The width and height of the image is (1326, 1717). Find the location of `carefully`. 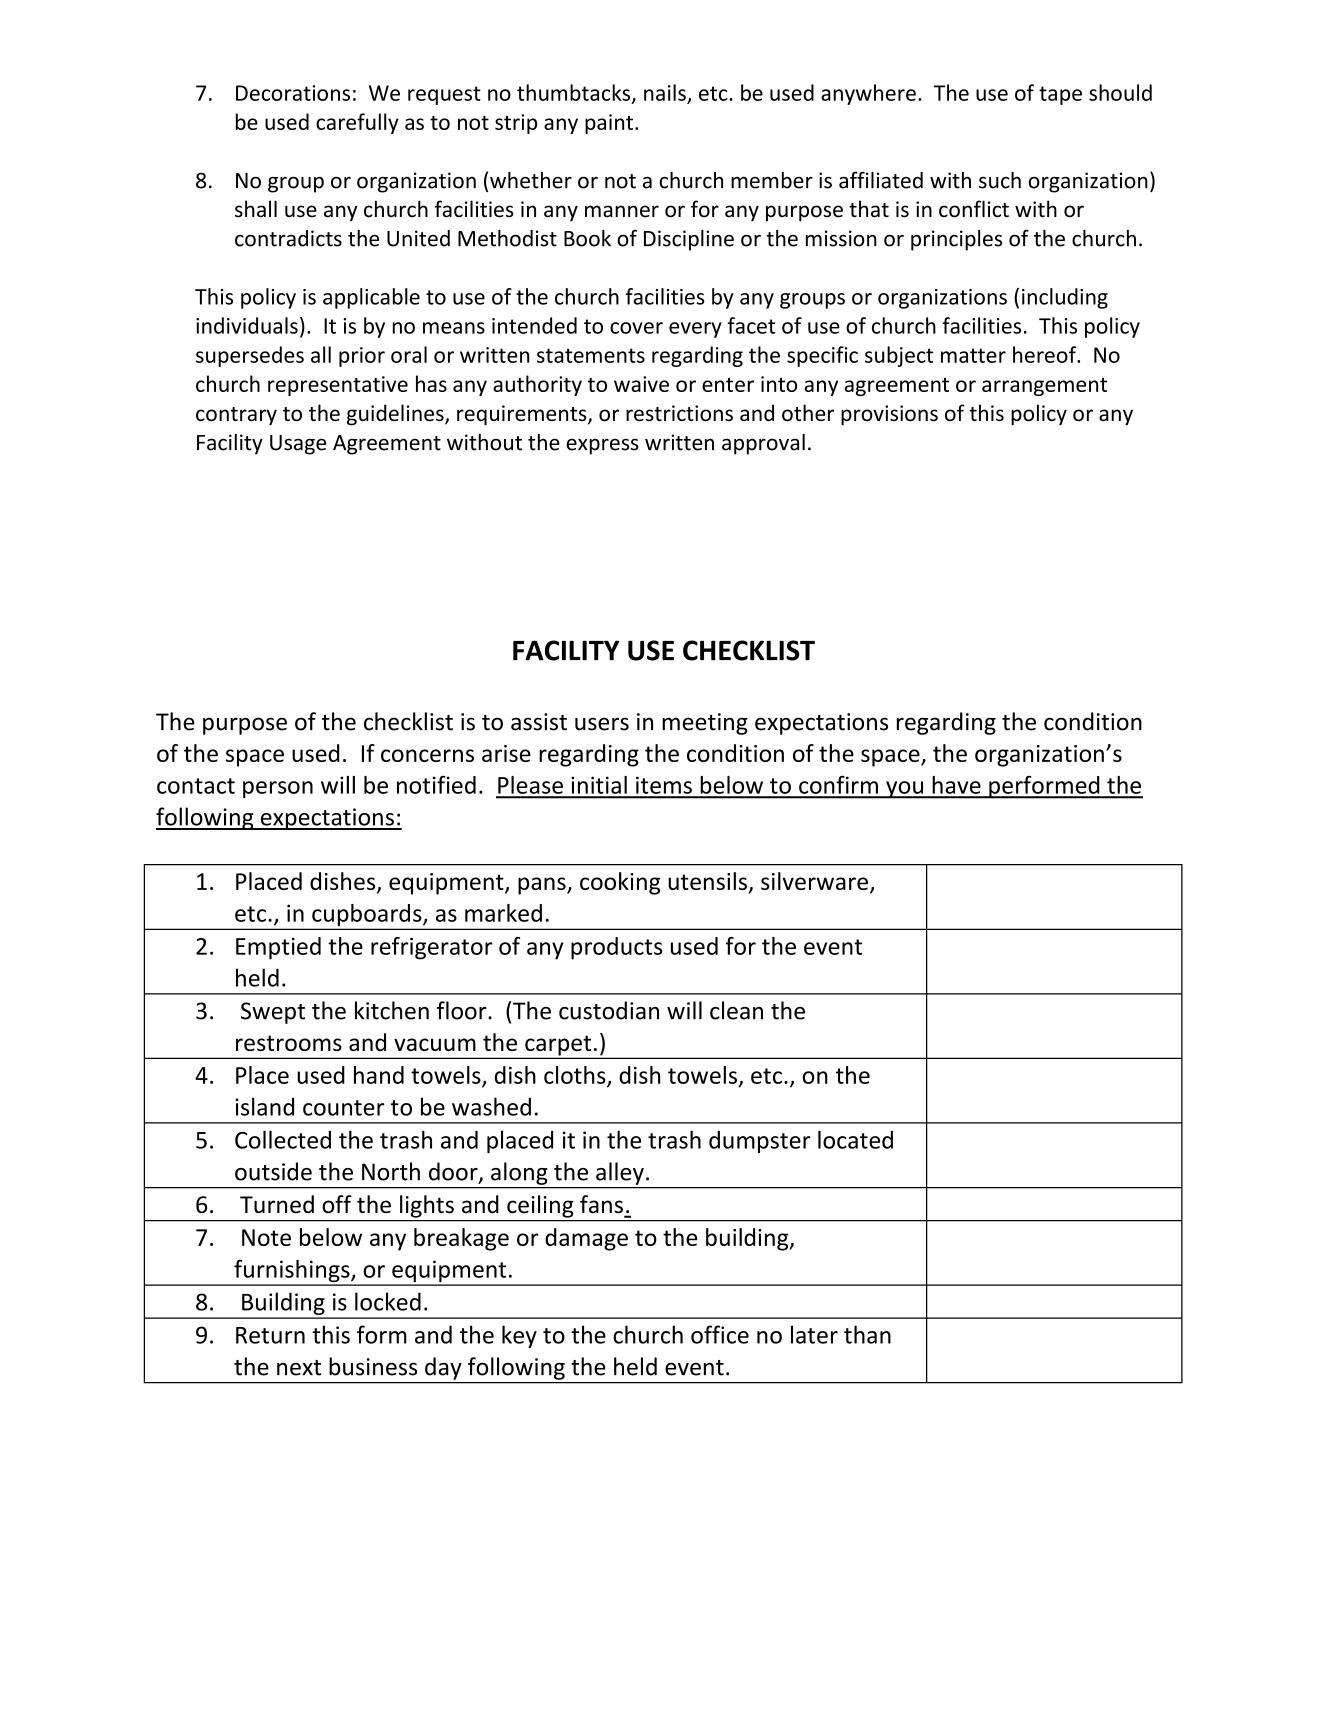

carefully is located at coordinates (357, 123).
